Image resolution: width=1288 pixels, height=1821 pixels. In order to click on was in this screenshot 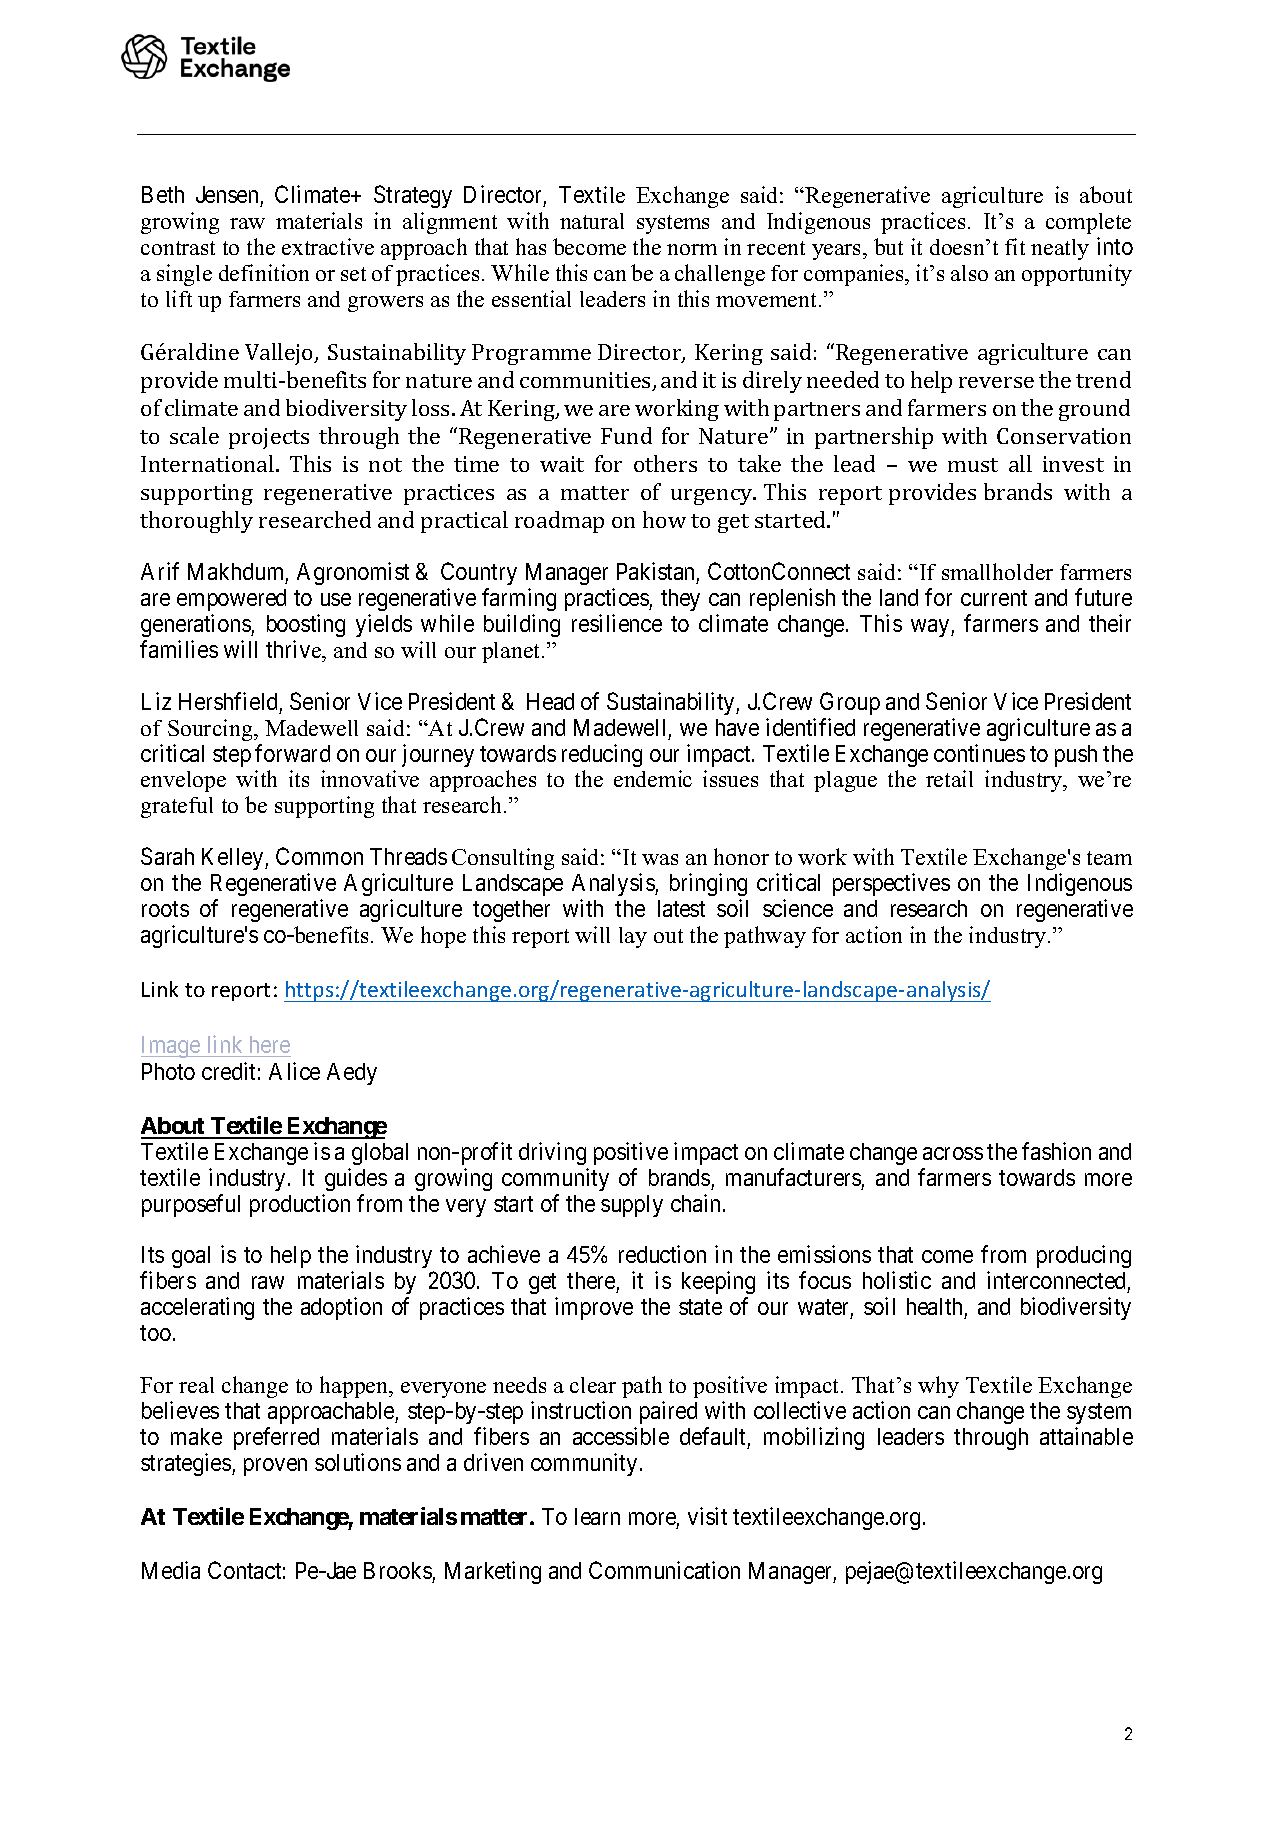, I will do `click(660, 859)`.
